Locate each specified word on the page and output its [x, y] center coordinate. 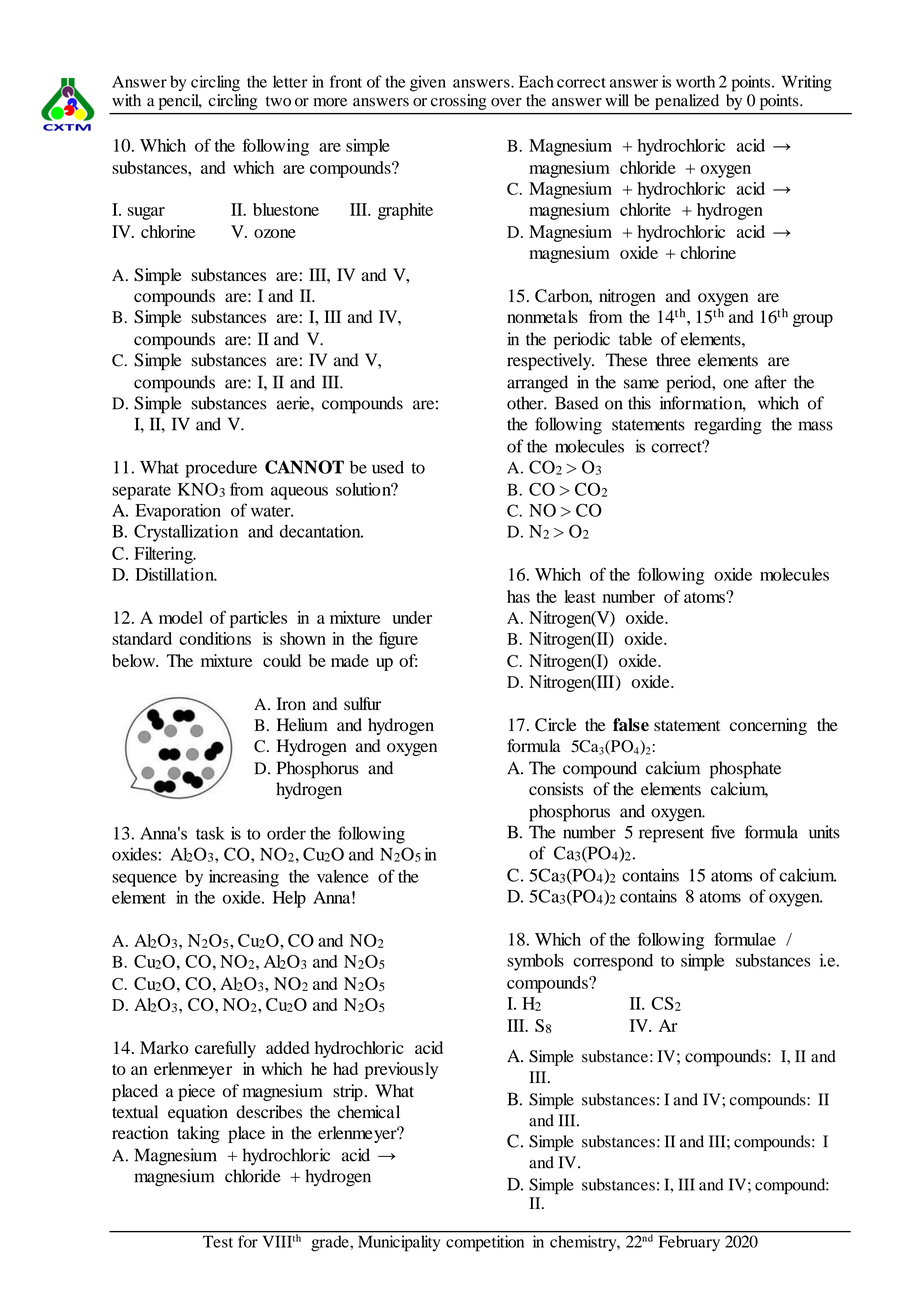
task [210, 833]
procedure [221, 469]
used [388, 467]
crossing [458, 102]
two [278, 101]
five [723, 832]
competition [485, 1243]
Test [218, 1242]
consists [556, 789]
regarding [728, 426]
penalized [687, 102]
